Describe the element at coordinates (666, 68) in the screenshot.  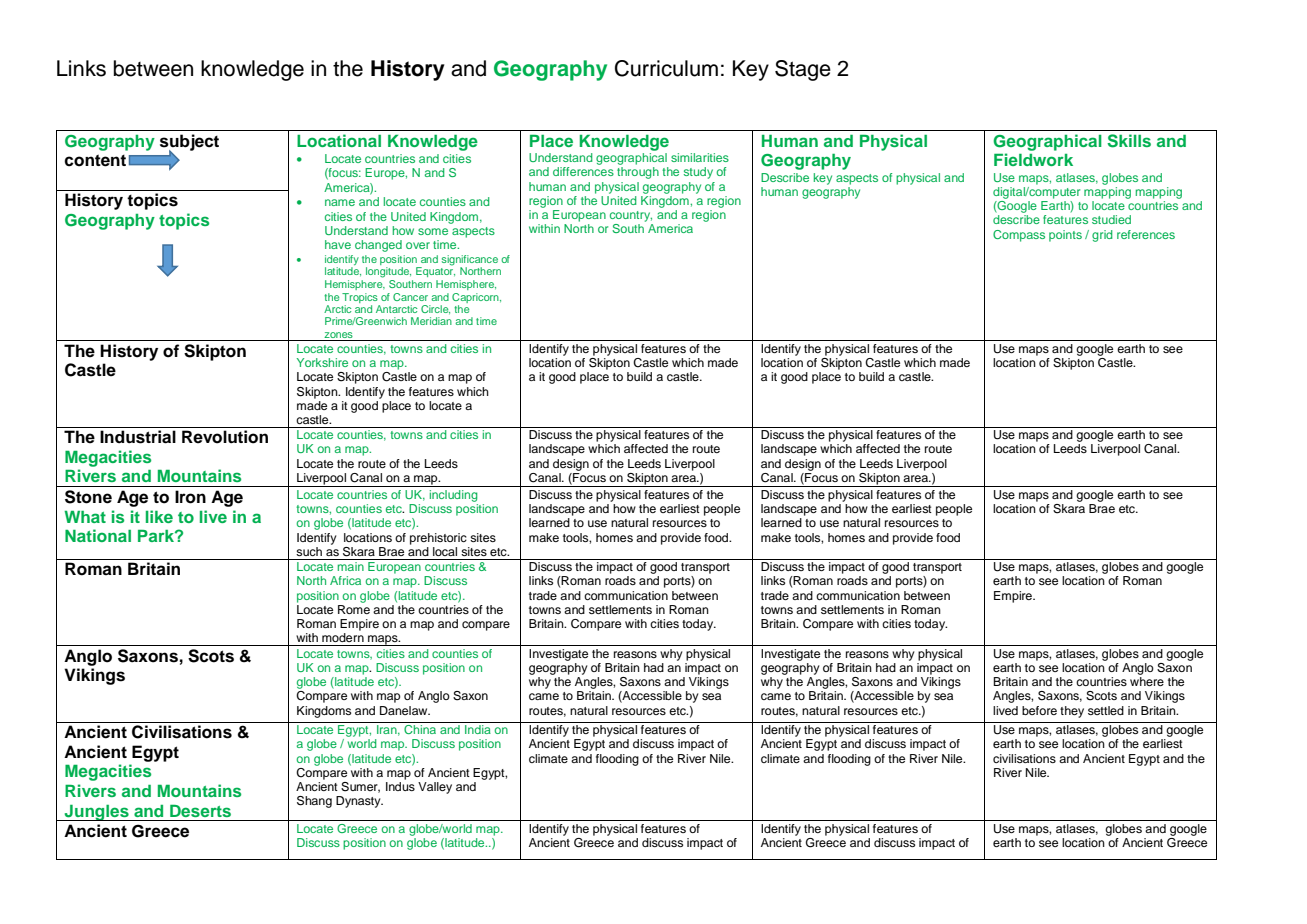
I see `Curriculum` at that location.
